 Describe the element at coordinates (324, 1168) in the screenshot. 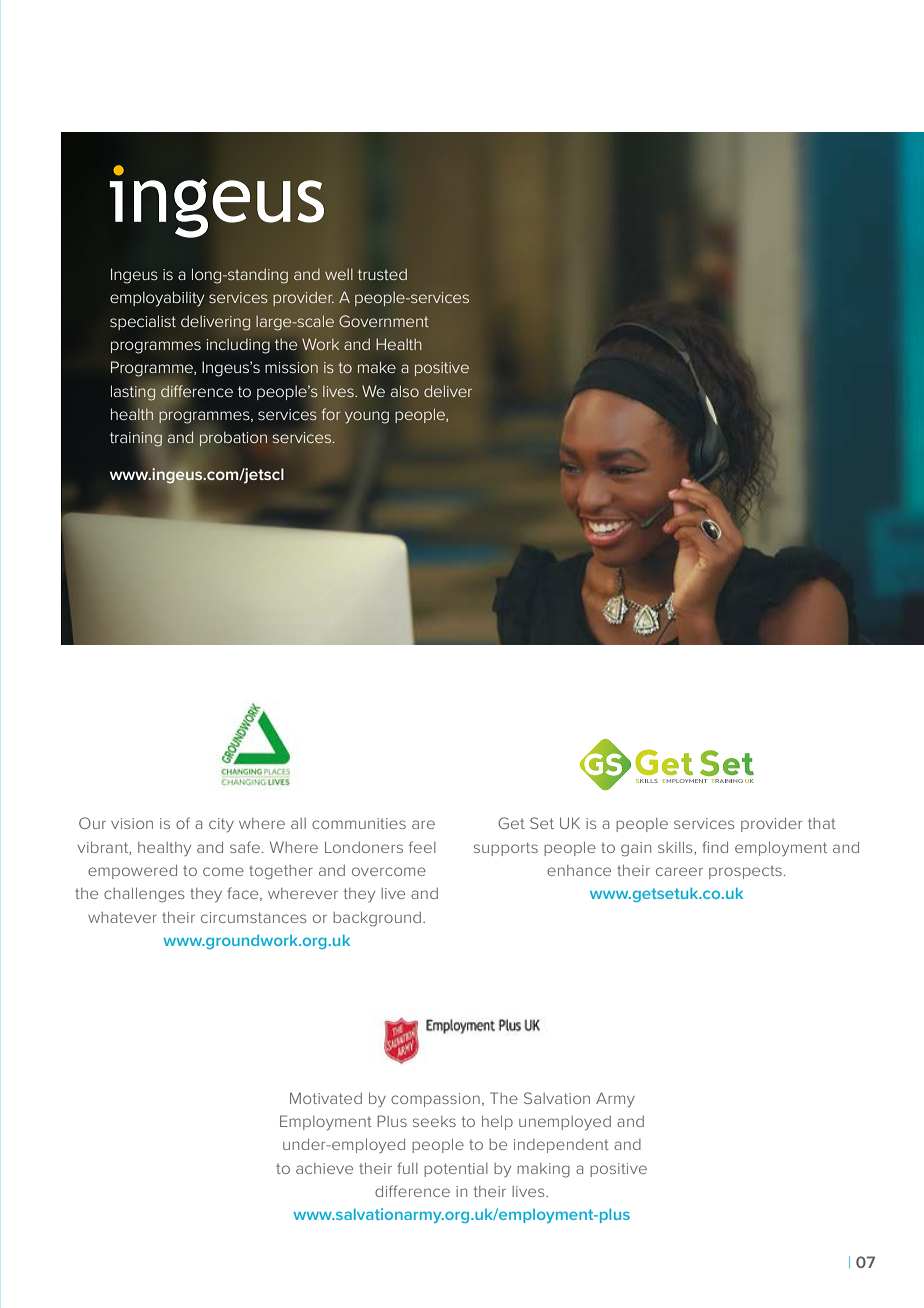

I see `achieve` at that location.
